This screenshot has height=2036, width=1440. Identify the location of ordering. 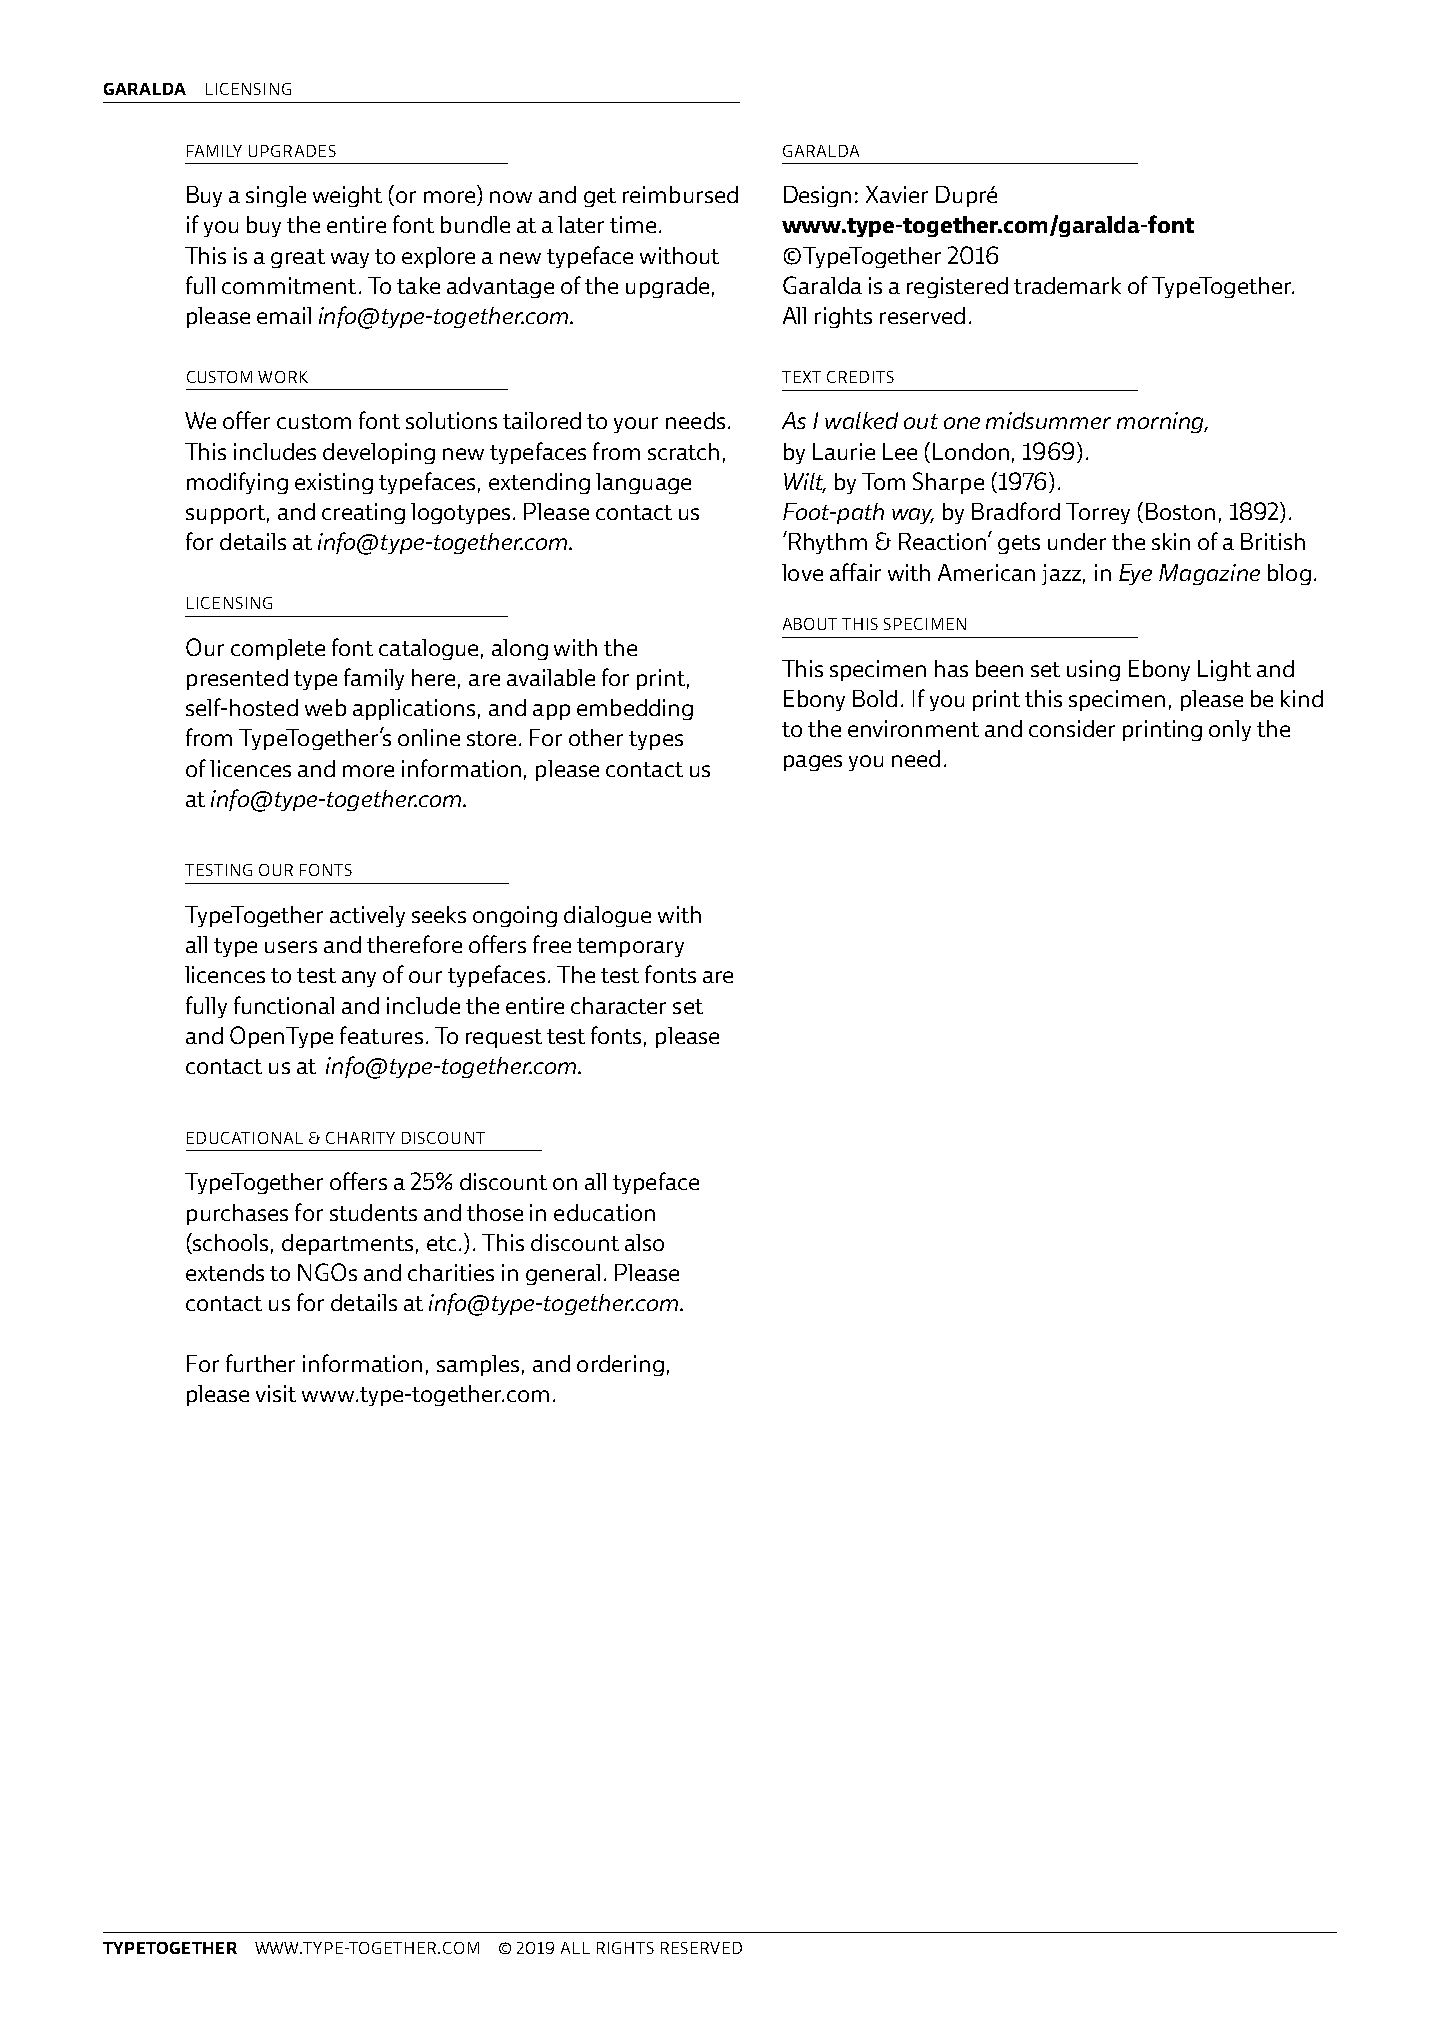
(620, 1365).
